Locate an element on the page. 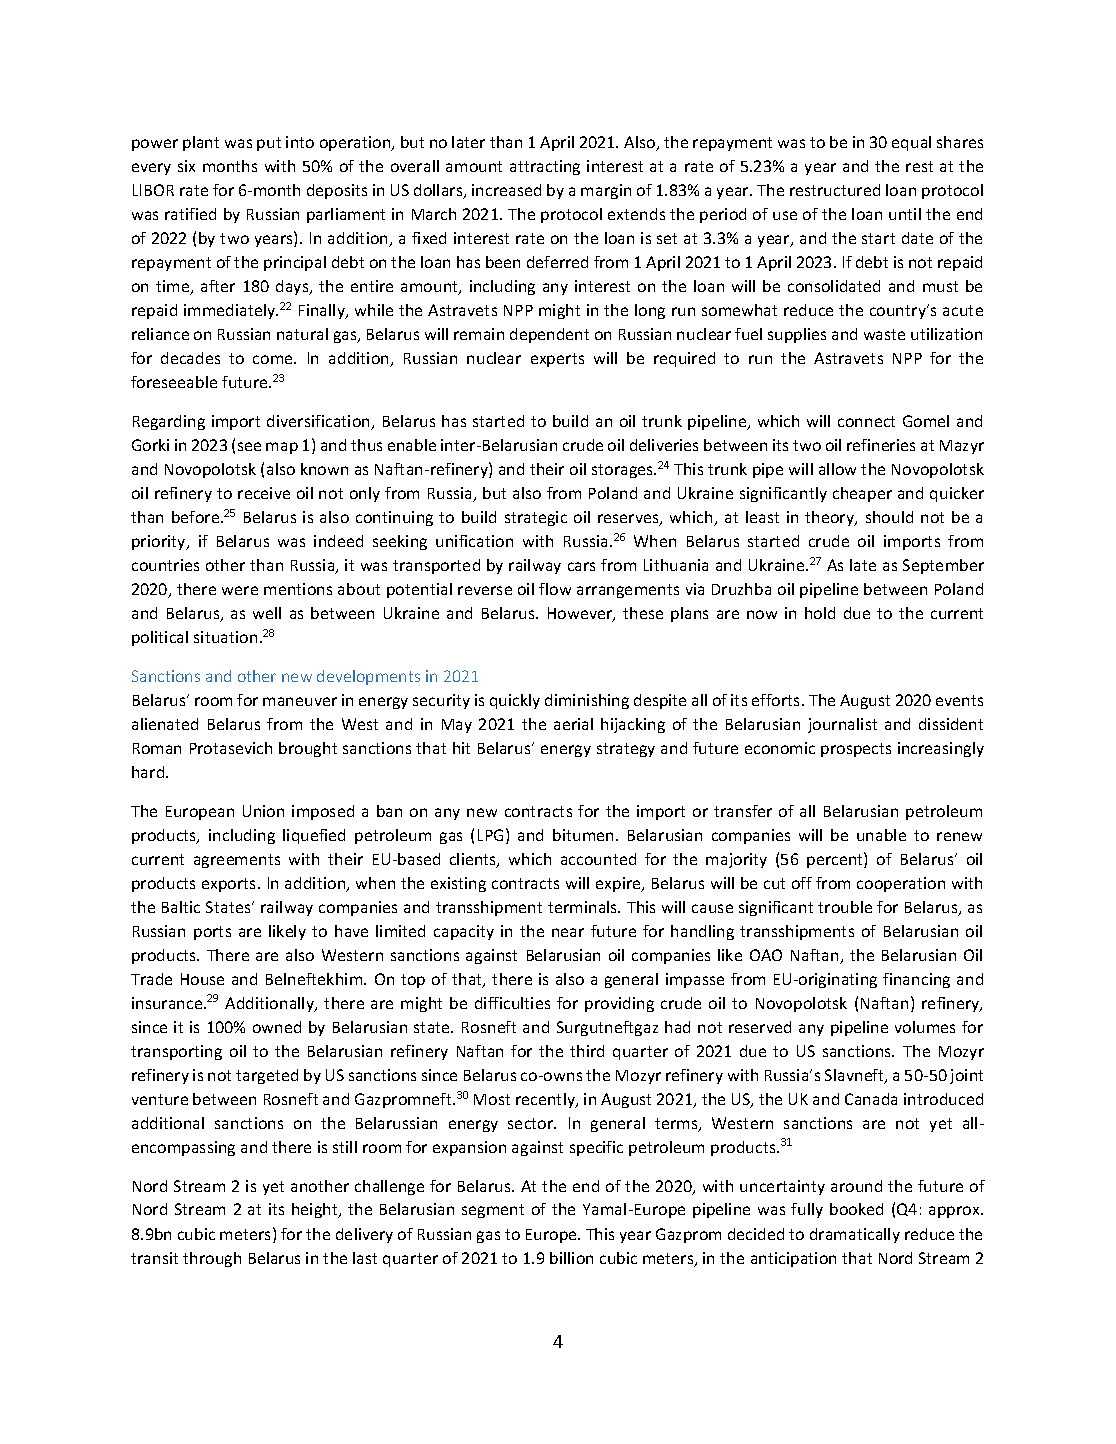  agreements is located at coordinates (237, 861).
